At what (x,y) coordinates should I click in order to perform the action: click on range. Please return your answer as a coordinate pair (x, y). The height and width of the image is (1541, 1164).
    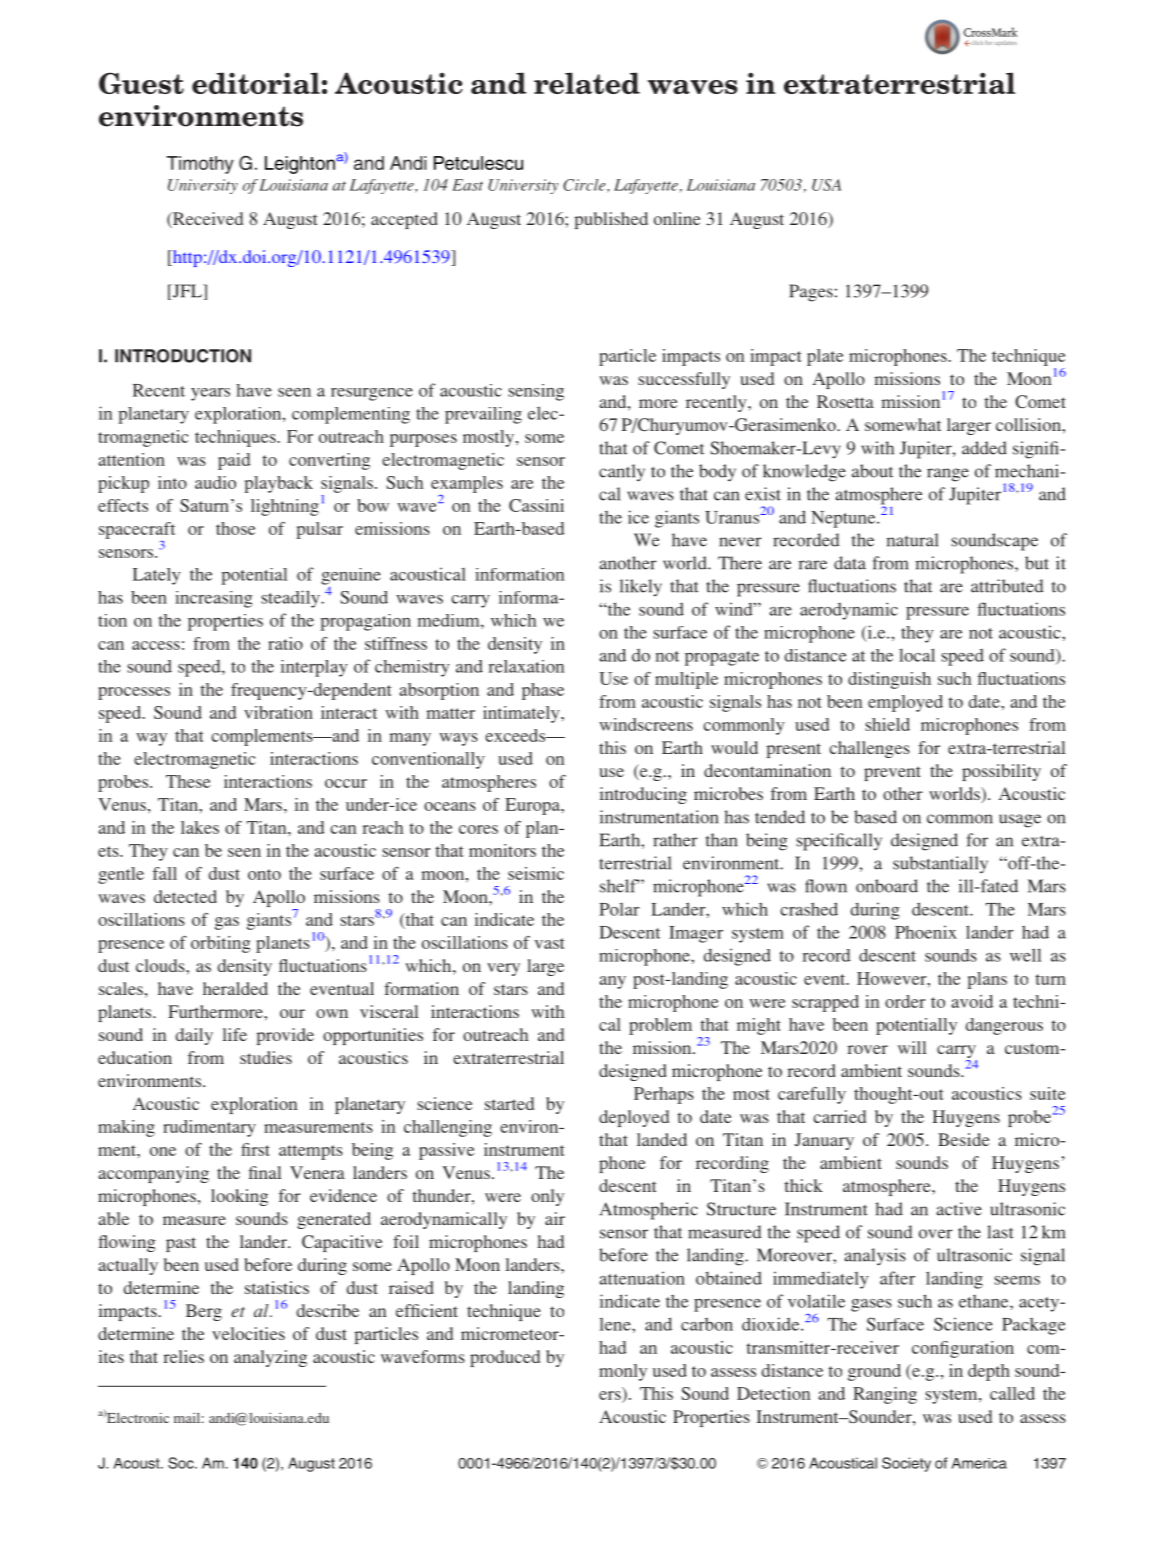
    Looking at the image, I should click on (948, 475).
